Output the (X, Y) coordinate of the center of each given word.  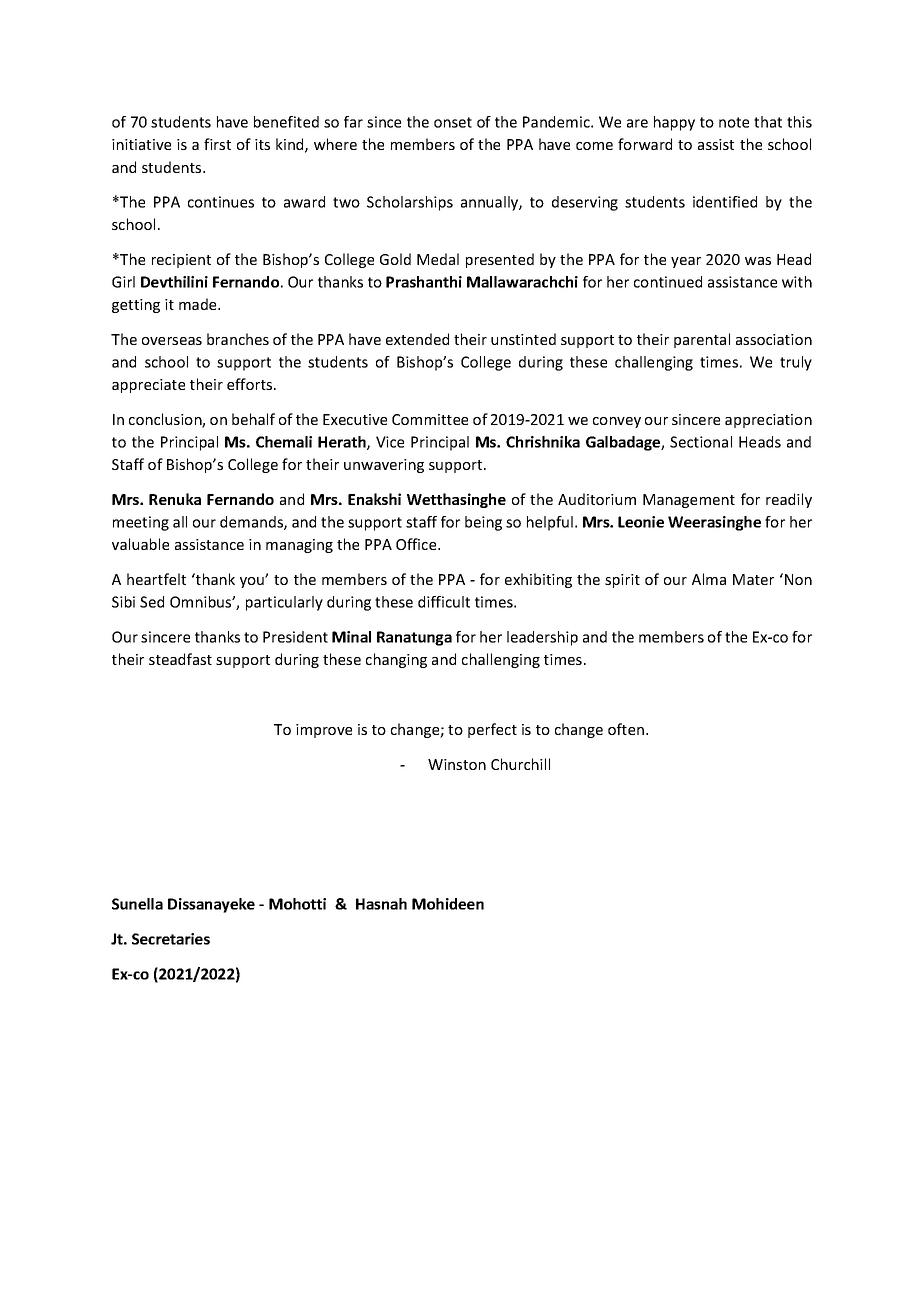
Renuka (175, 499)
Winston (457, 764)
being (483, 523)
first (217, 144)
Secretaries (171, 939)
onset (453, 122)
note (734, 122)
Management (689, 501)
